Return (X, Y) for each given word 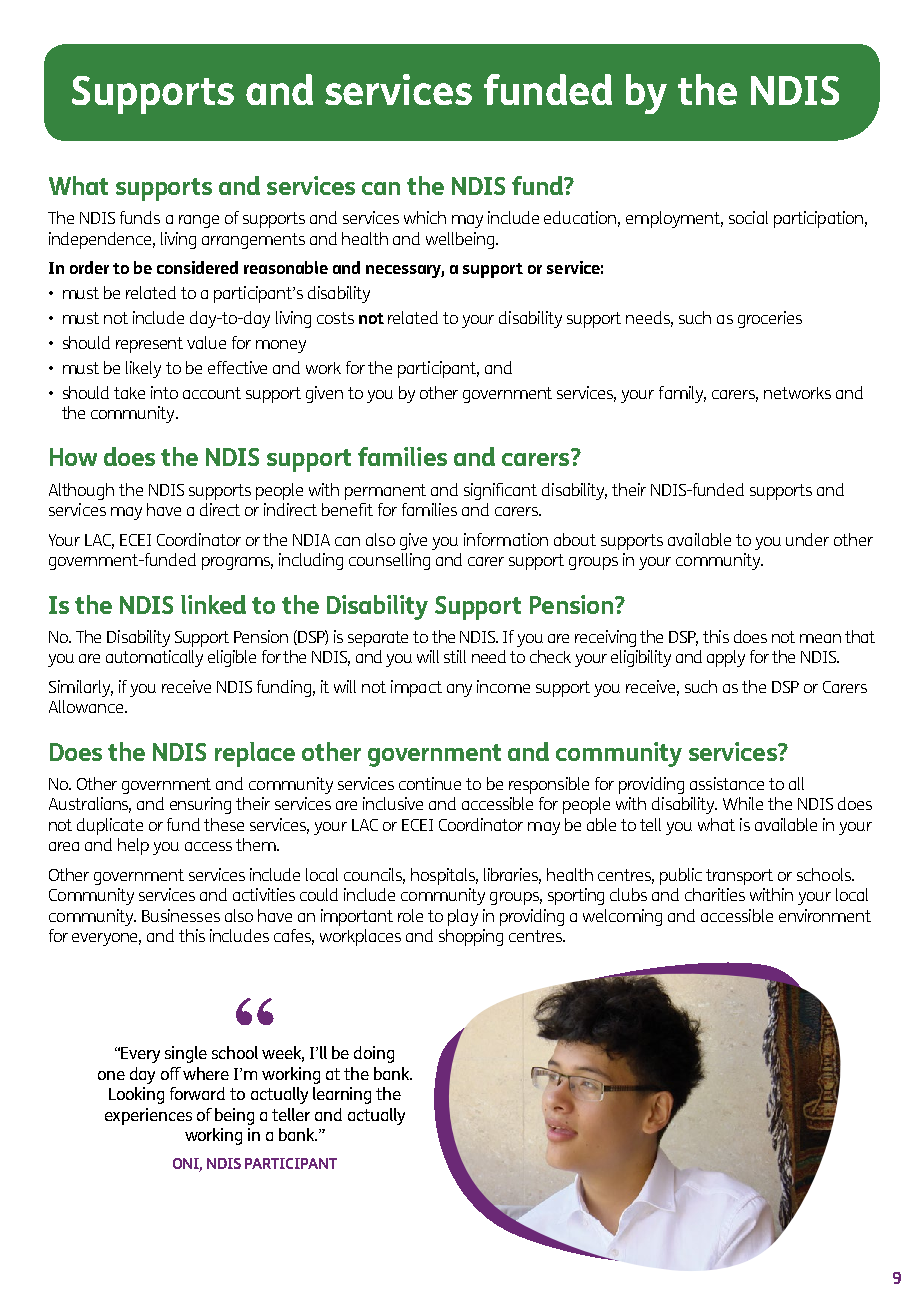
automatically (154, 658)
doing (374, 1054)
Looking (136, 1095)
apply (726, 658)
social (748, 217)
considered (197, 267)
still (455, 656)
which (425, 217)
